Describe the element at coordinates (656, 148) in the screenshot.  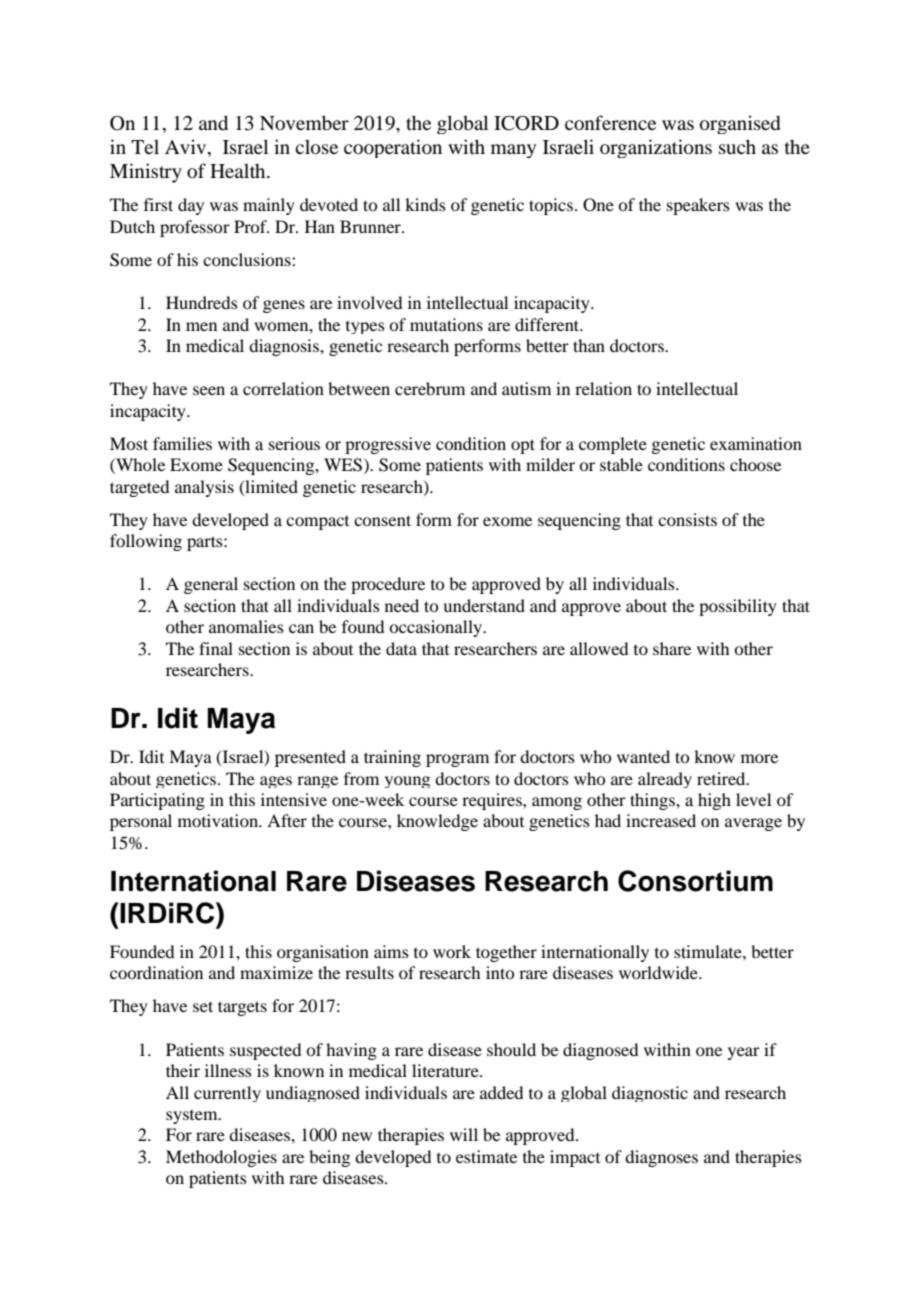
I see `organizations` at that location.
